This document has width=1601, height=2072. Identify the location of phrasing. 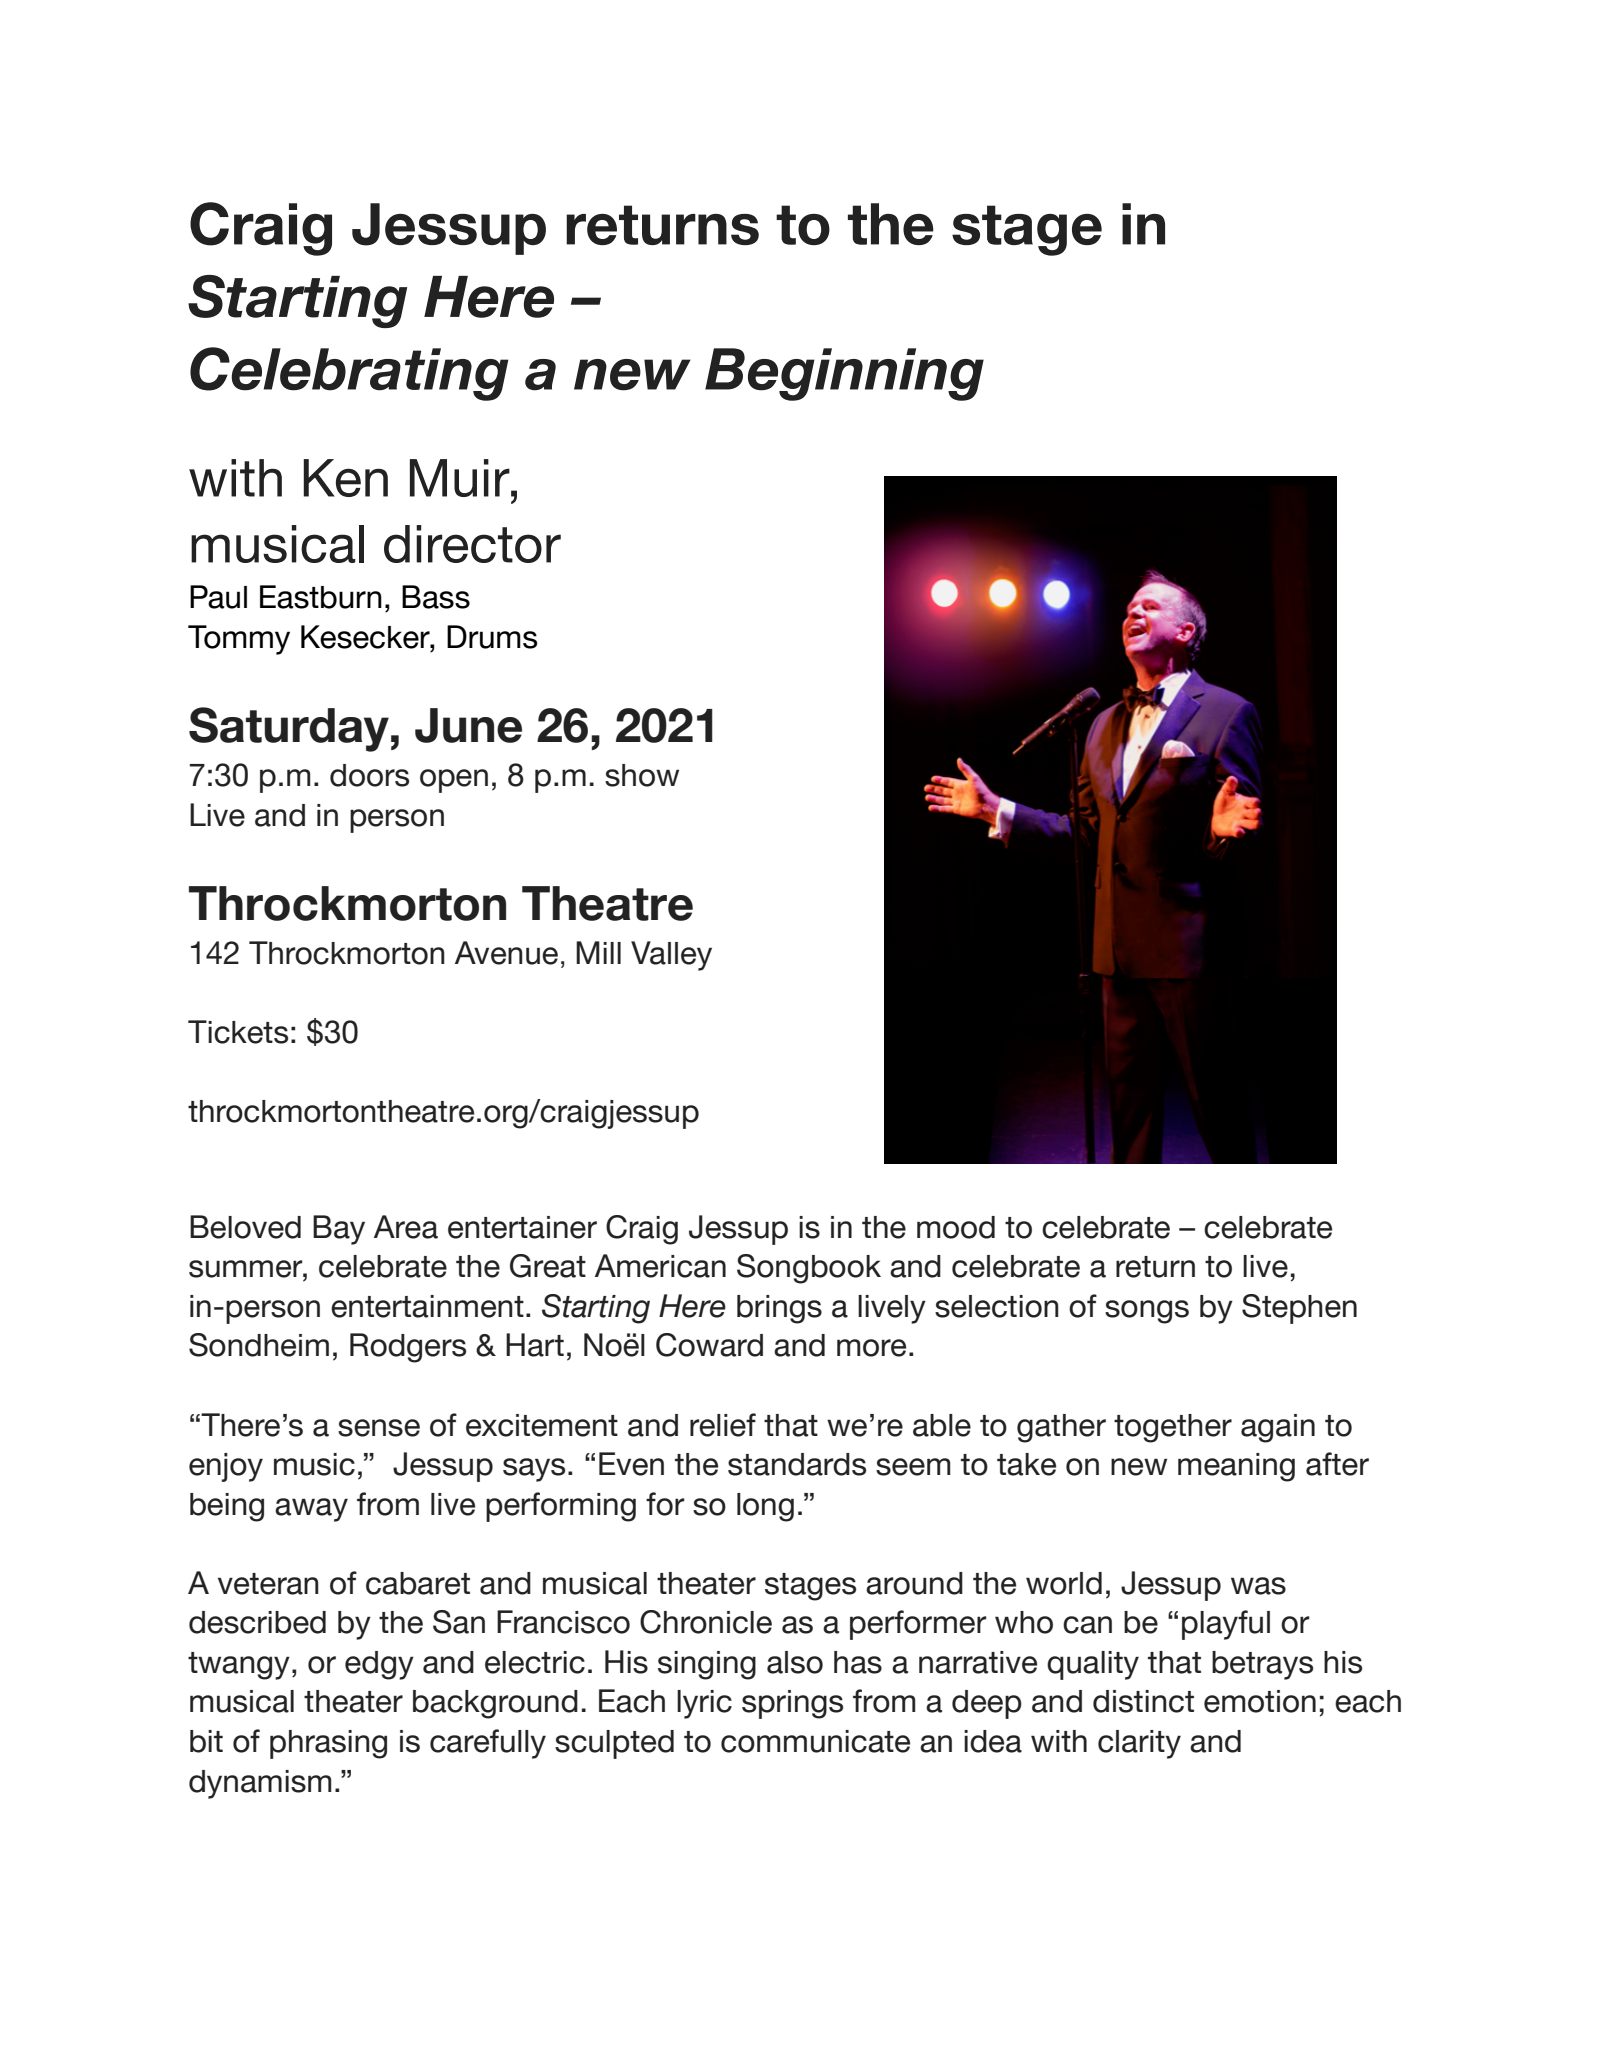
(328, 1744).
